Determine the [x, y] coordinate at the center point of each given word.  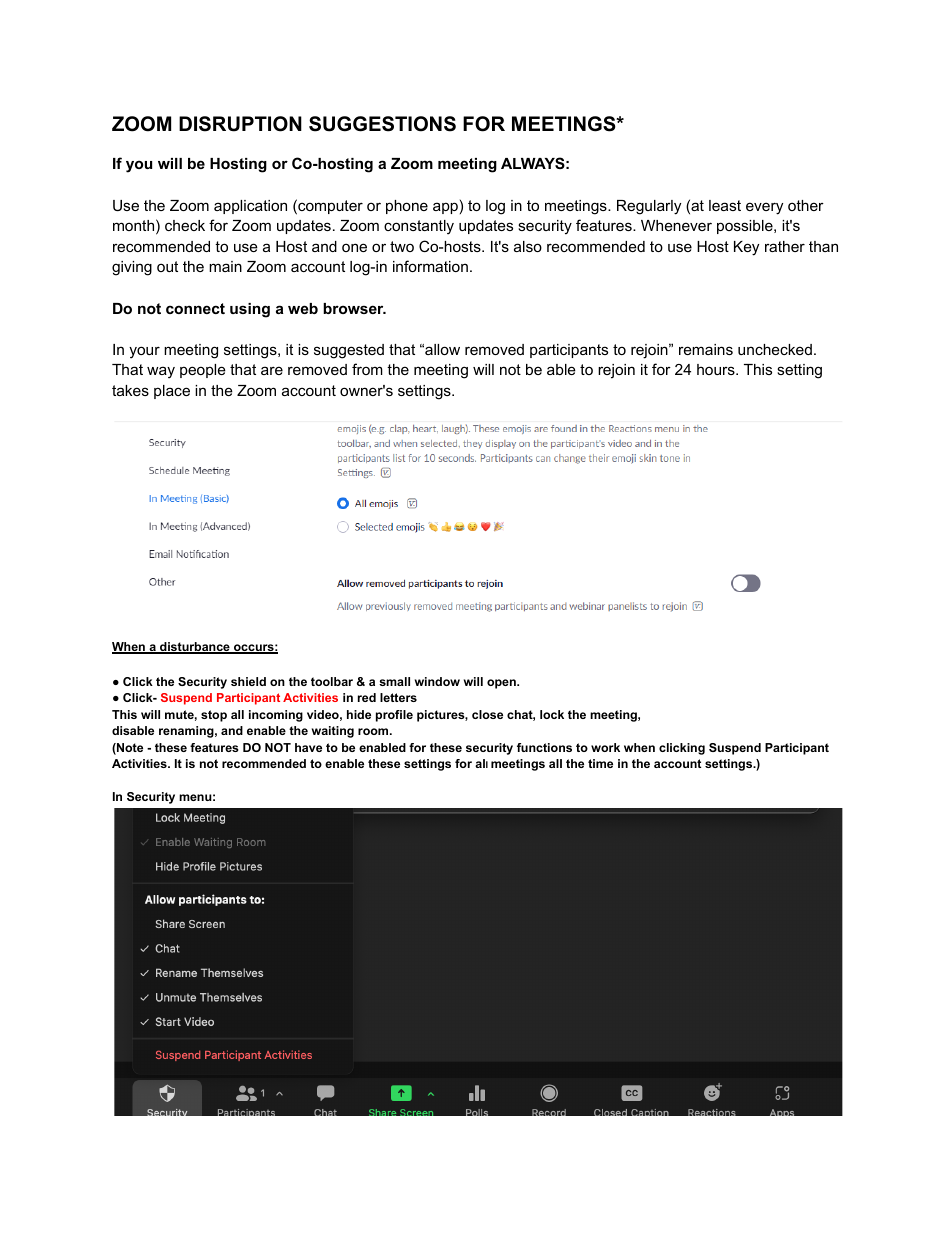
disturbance [195, 648]
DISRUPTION [240, 124]
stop [214, 716]
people [203, 371]
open [502, 684]
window [437, 681]
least [725, 205]
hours [717, 369]
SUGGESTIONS [382, 124]
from [367, 369]
